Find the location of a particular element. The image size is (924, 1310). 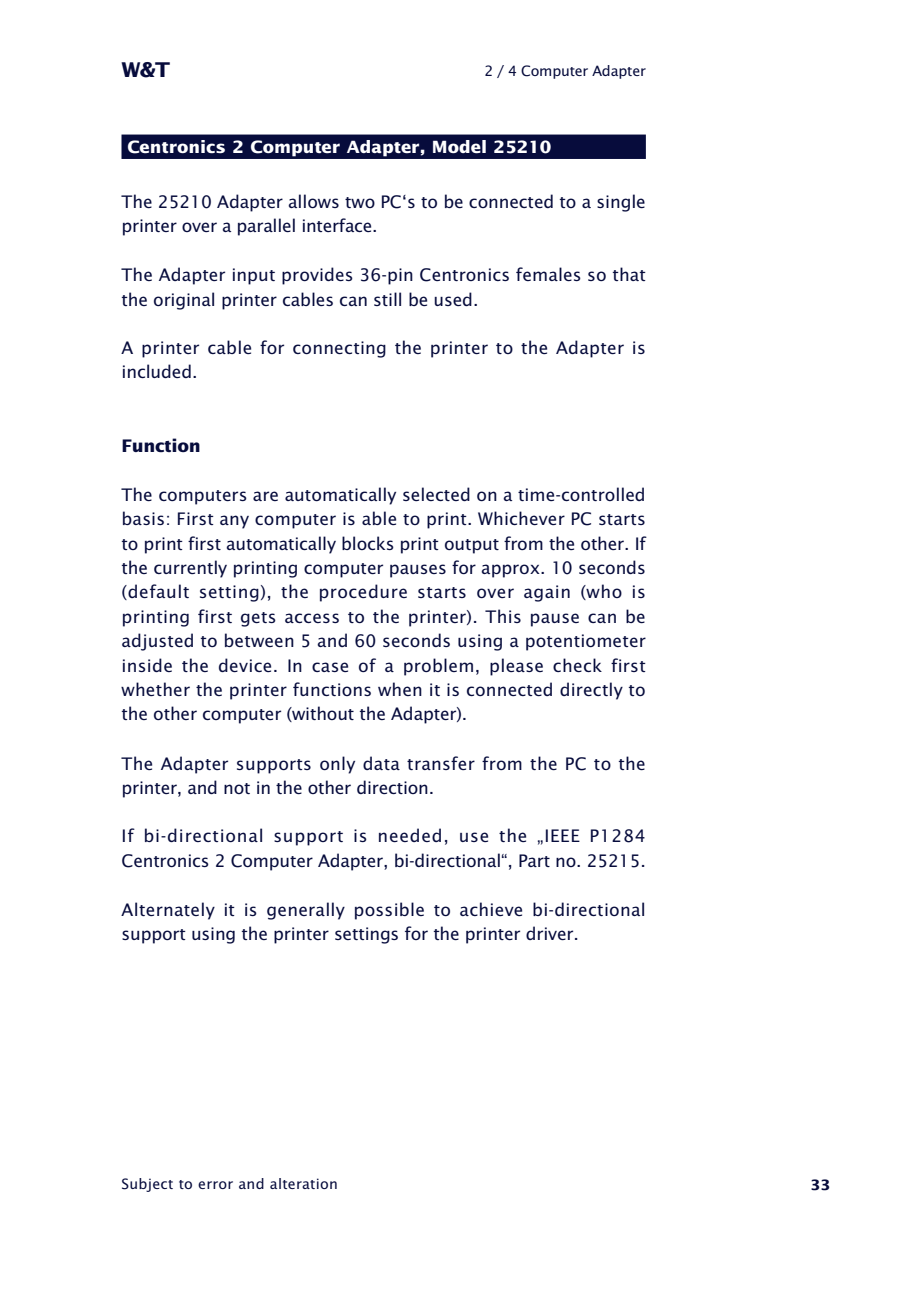

two is located at coordinates (360, 202).
